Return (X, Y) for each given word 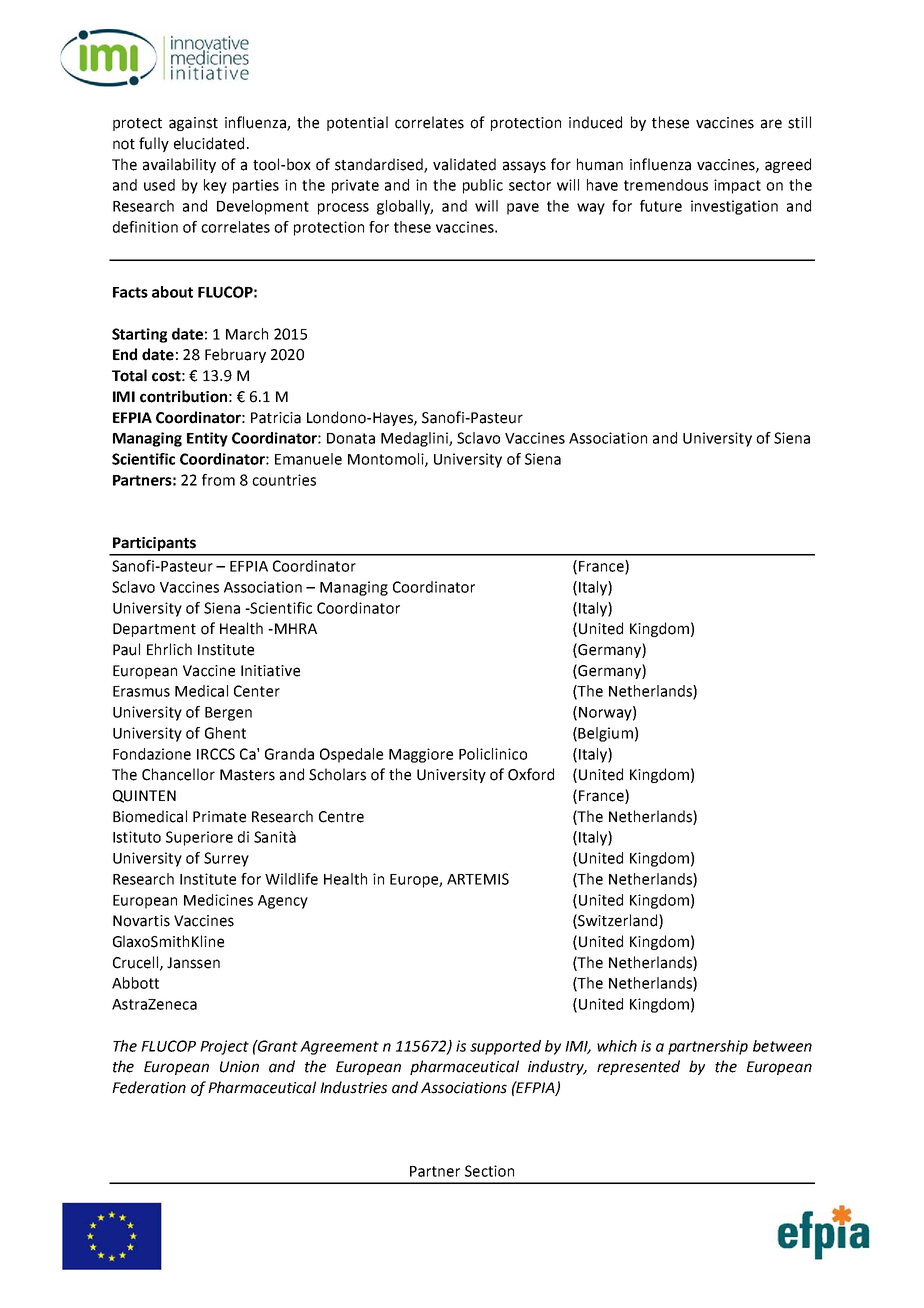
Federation (149, 1087)
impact (737, 186)
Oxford (531, 774)
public (483, 186)
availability (179, 165)
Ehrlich (169, 649)
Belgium (605, 734)
